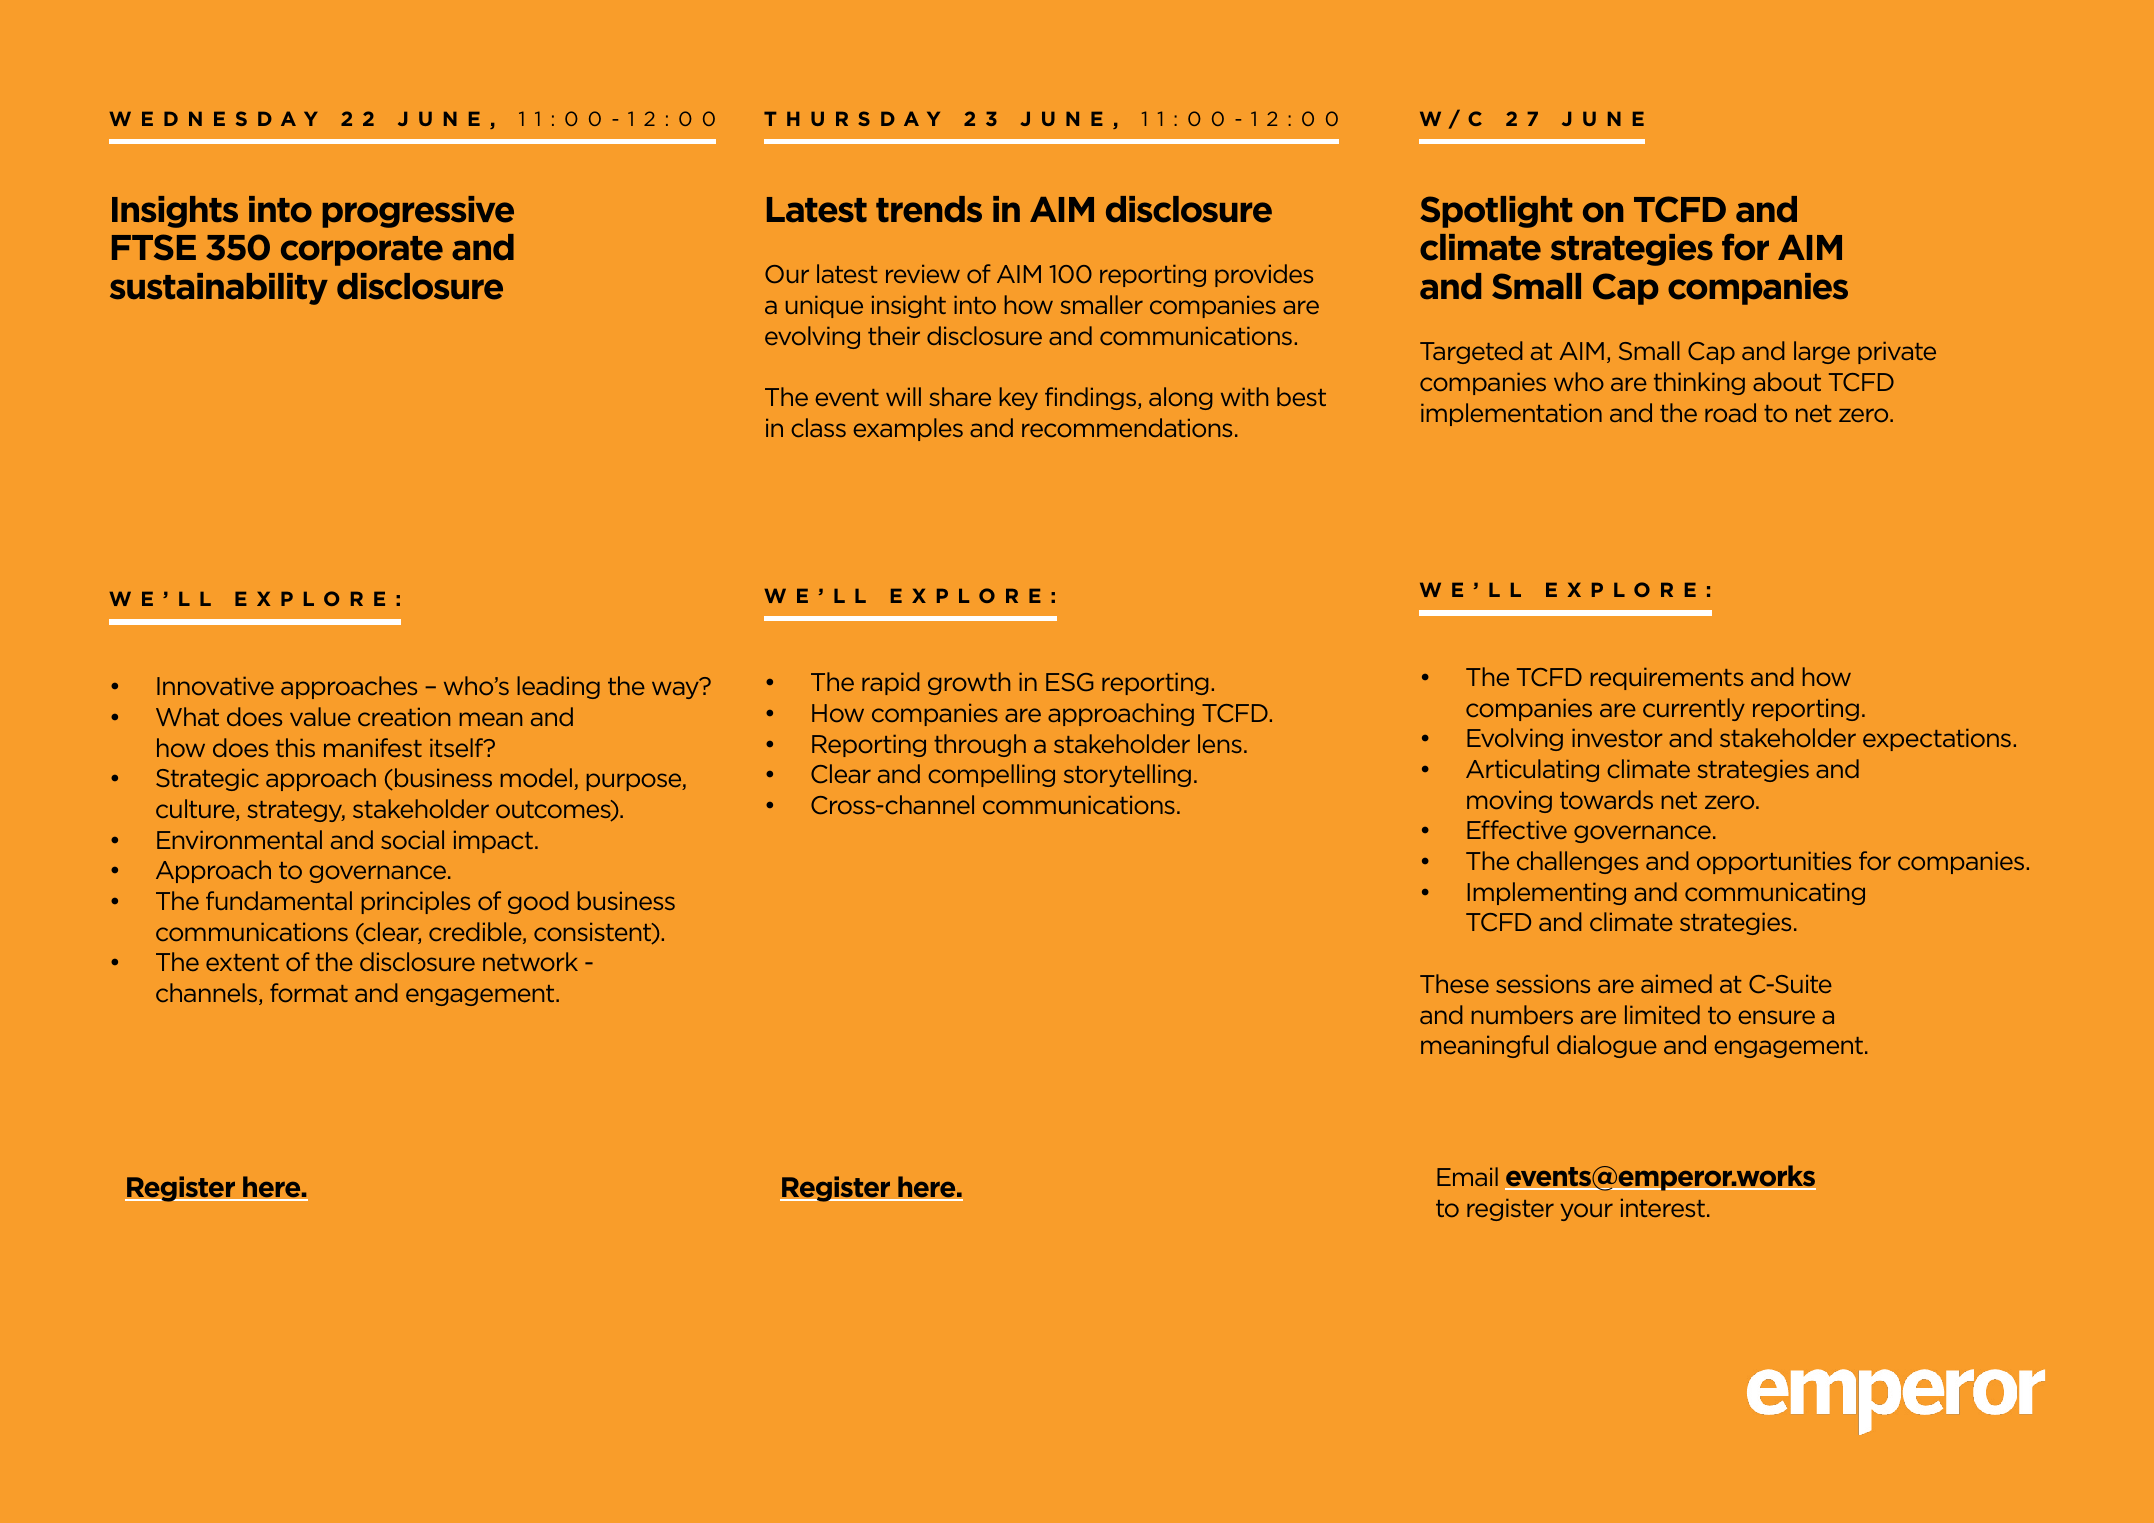 This page has height=1523, width=2154. What do you see at coordinates (309, 992) in the page?
I see `format` at bounding box center [309, 992].
